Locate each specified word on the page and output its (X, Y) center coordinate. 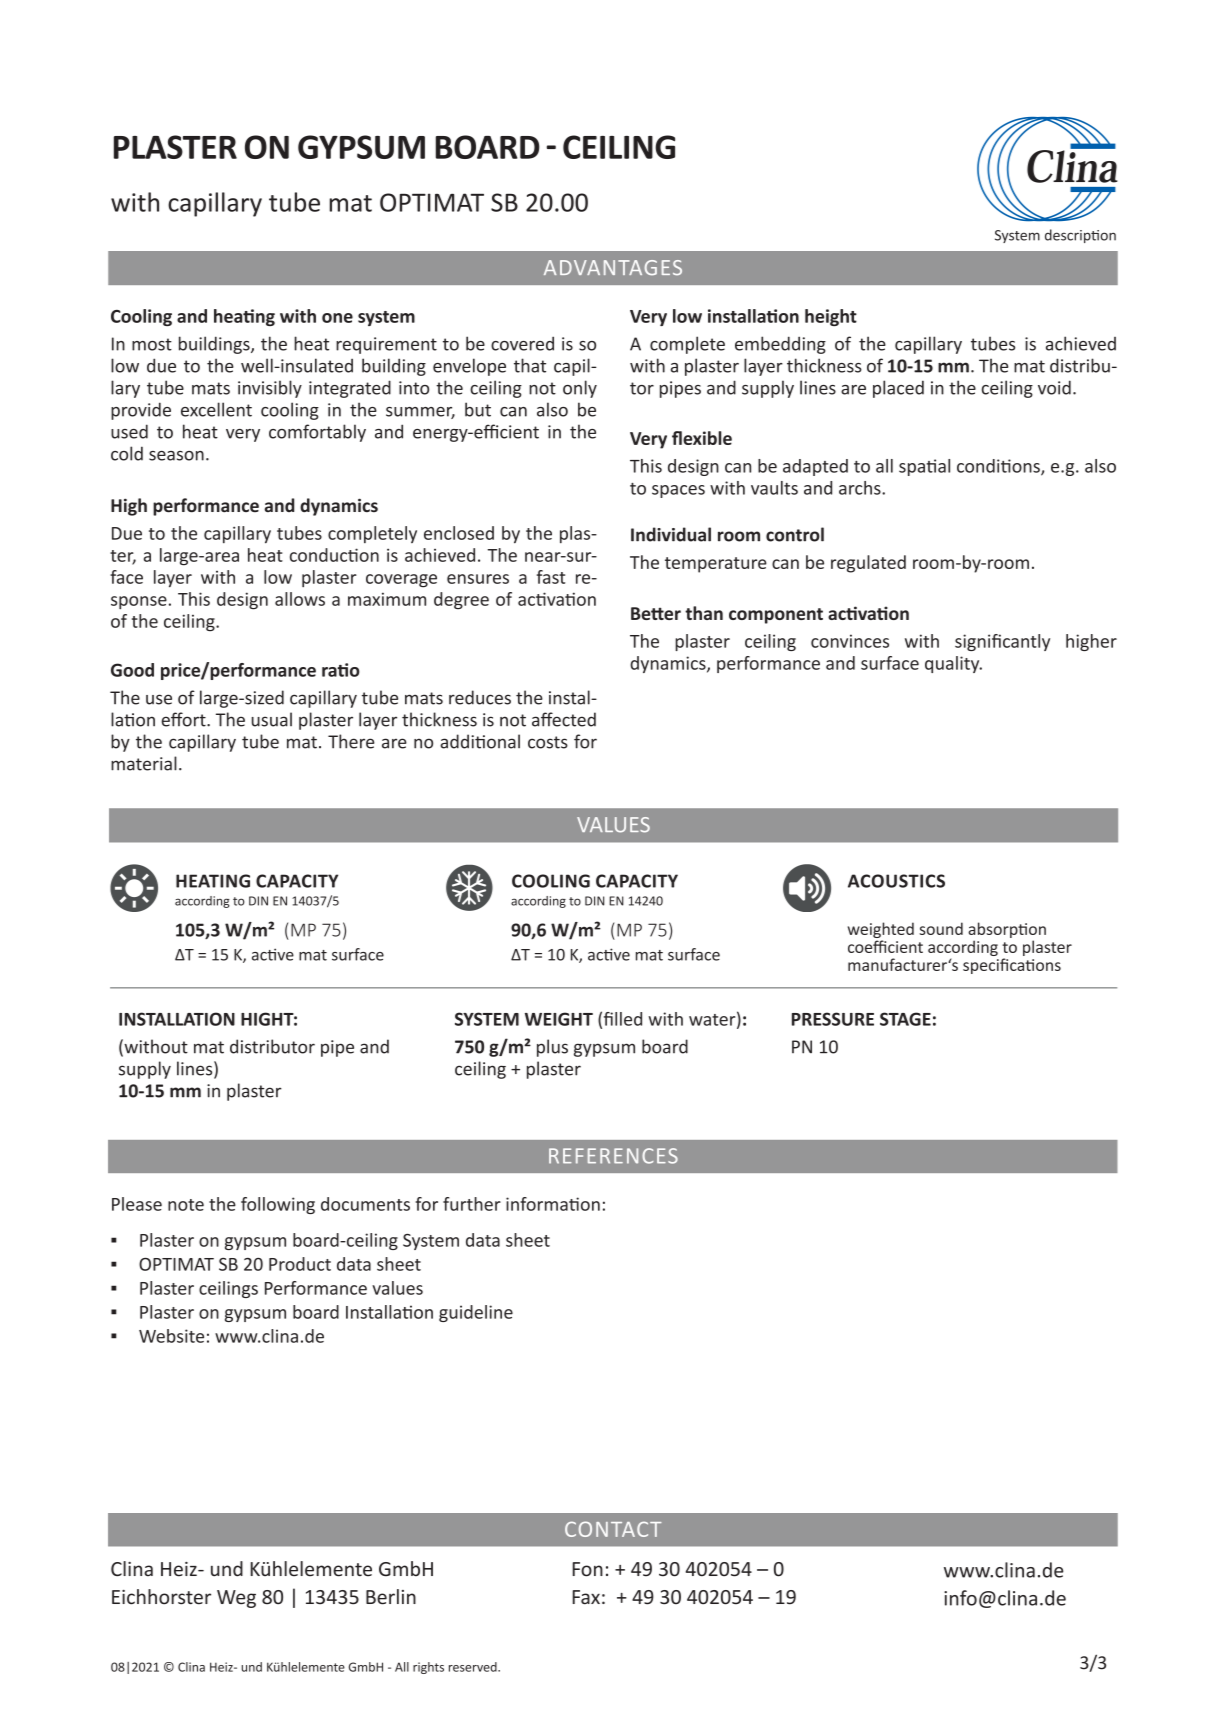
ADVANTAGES (613, 267)
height (831, 317)
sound (941, 928)
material (144, 763)
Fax (586, 1597)
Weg (236, 1599)
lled (628, 1019)
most (152, 344)
